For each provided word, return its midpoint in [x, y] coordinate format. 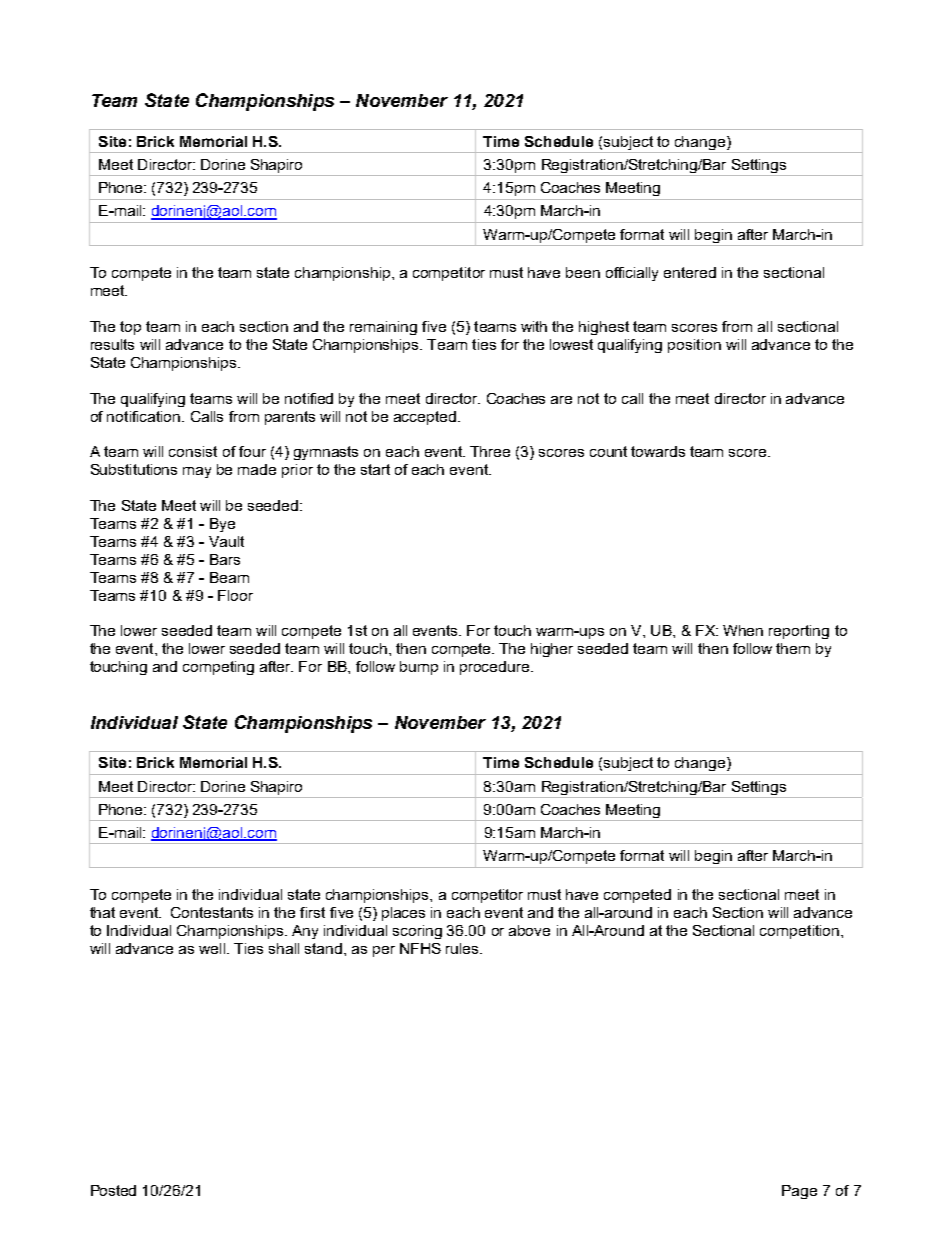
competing [218, 668]
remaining [383, 328]
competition [799, 932]
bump [419, 668]
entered [690, 272]
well [213, 948]
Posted [113, 1190]
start [375, 469]
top [130, 328]
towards [658, 451]
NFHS [420, 948]
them [793, 648]
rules [463, 948]
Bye [222, 525]
